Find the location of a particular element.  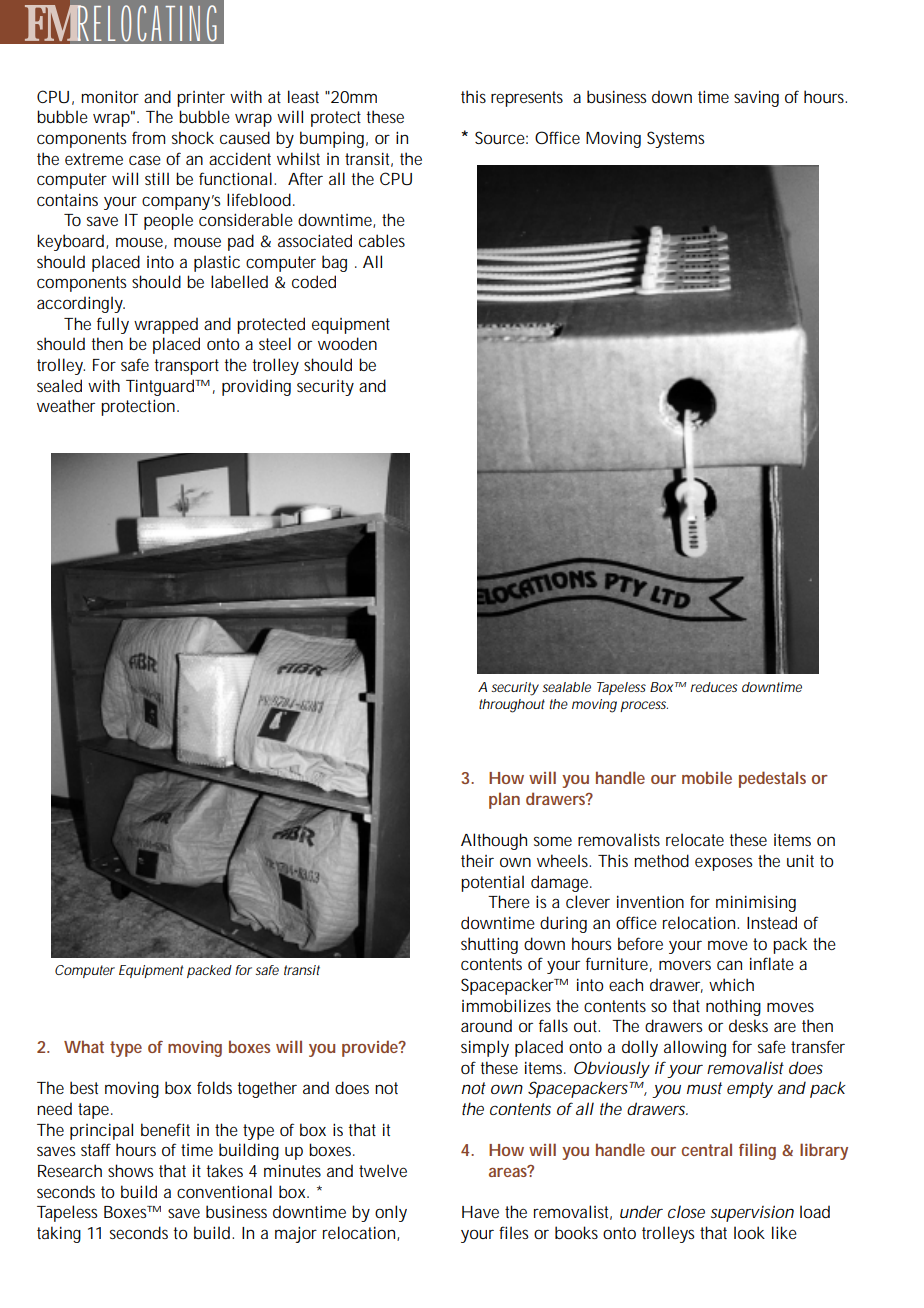

fully is located at coordinates (113, 325).
